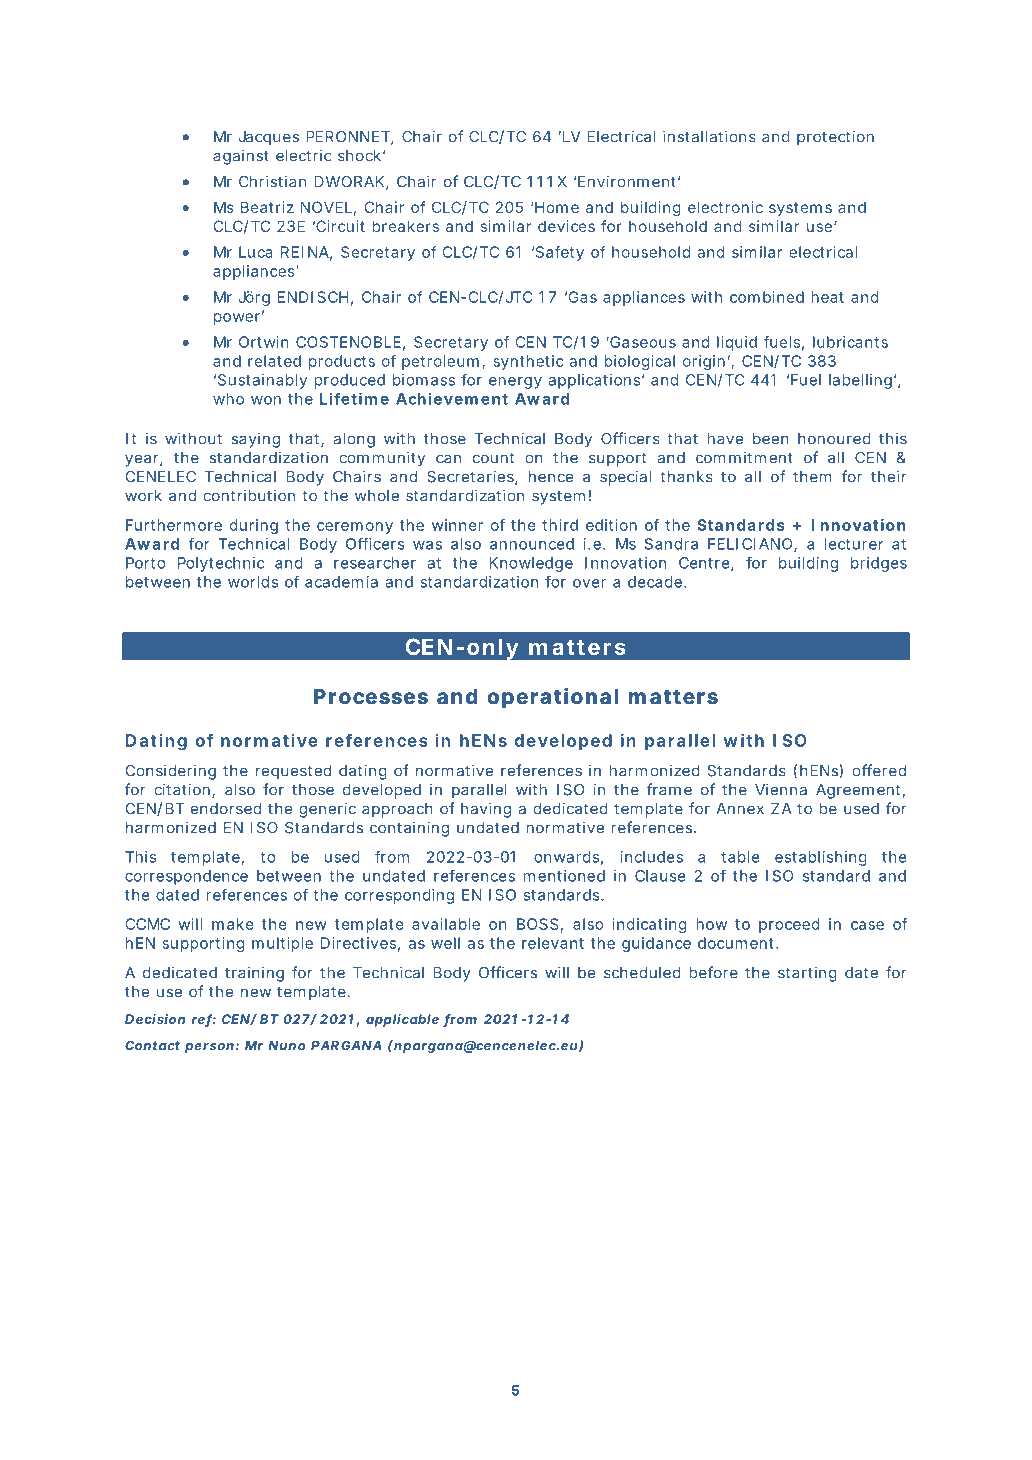 The image size is (1032, 1460). Describe the element at coordinates (241, 157) in the image. I see `against` at that location.
